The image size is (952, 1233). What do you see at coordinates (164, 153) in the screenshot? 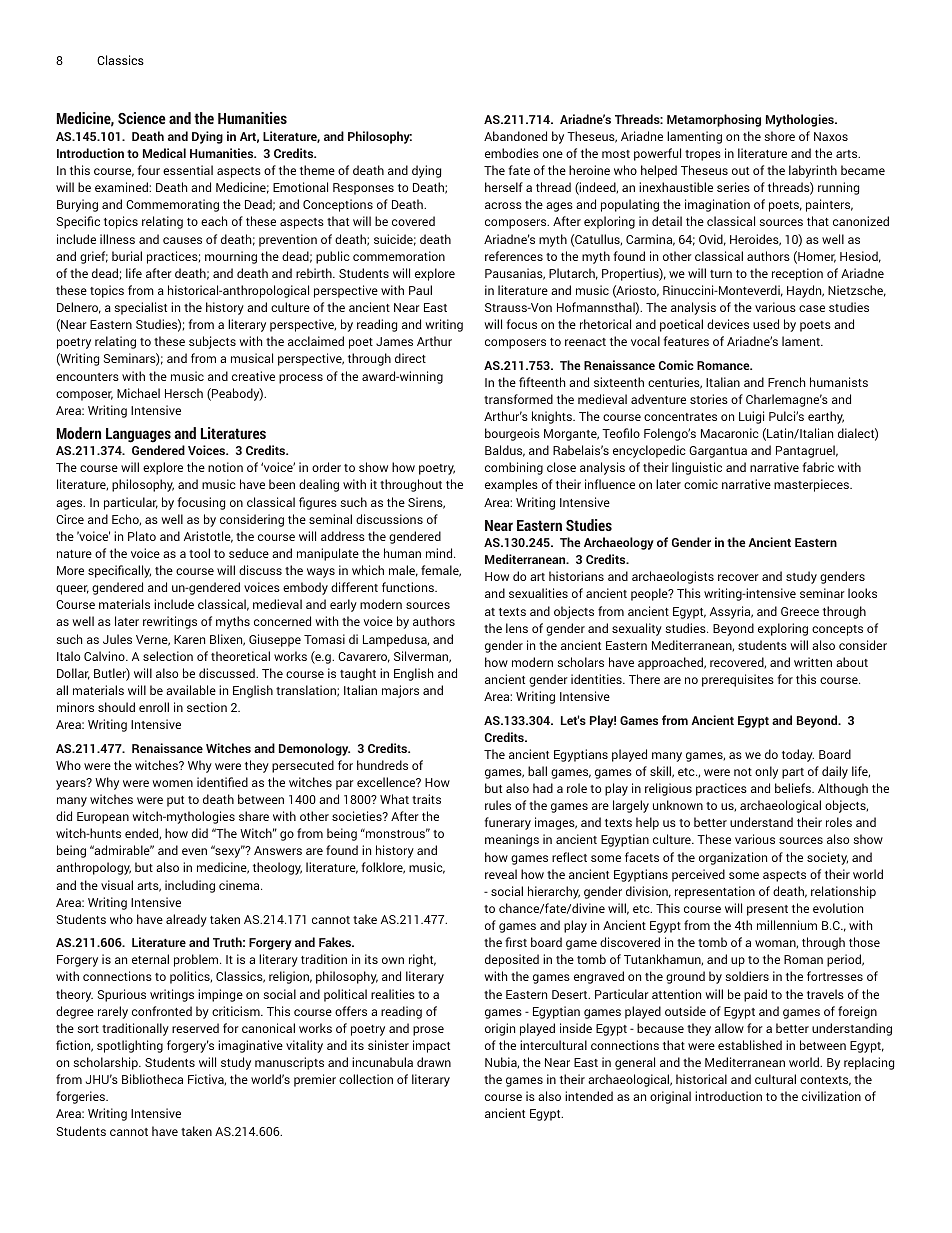
I see `Medical` at bounding box center [164, 153].
